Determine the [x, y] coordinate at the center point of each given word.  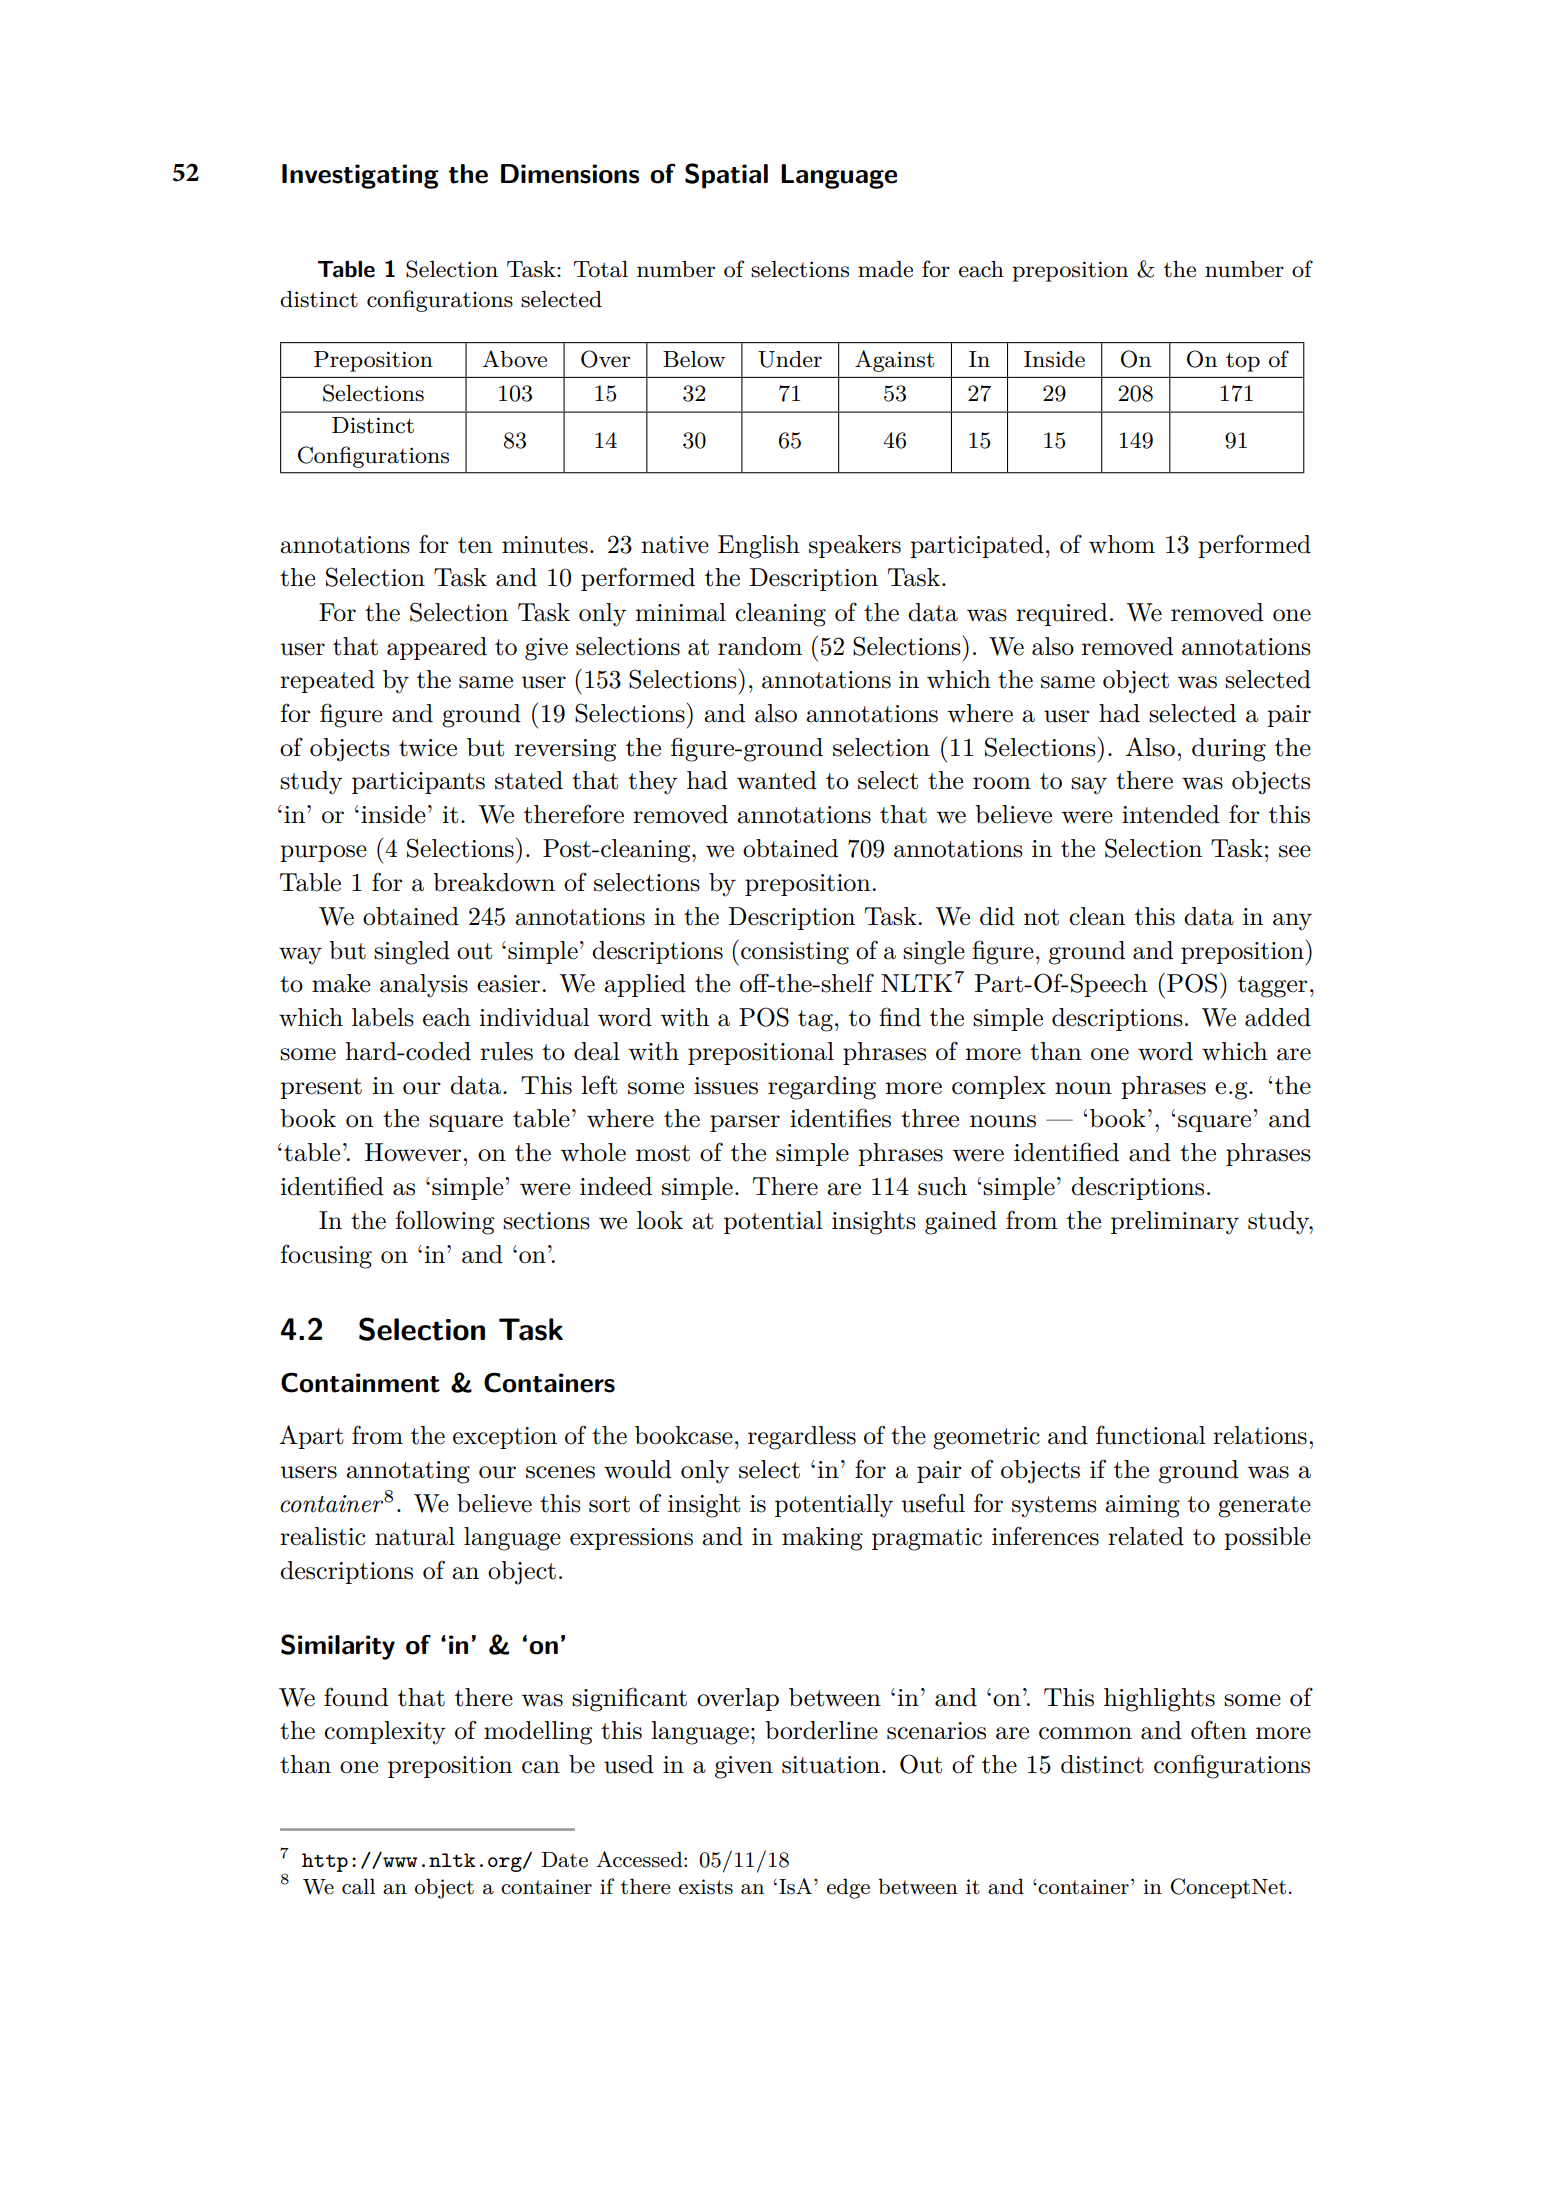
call [358, 1886]
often [1219, 1730]
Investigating [360, 176]
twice [428, 748]
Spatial [726, 176]
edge [848, 1888]
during [1229, 750]
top [1243, 362]
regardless [802, 1438]
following [445, 1222]
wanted [777, 780]
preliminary [1175, 1223]
